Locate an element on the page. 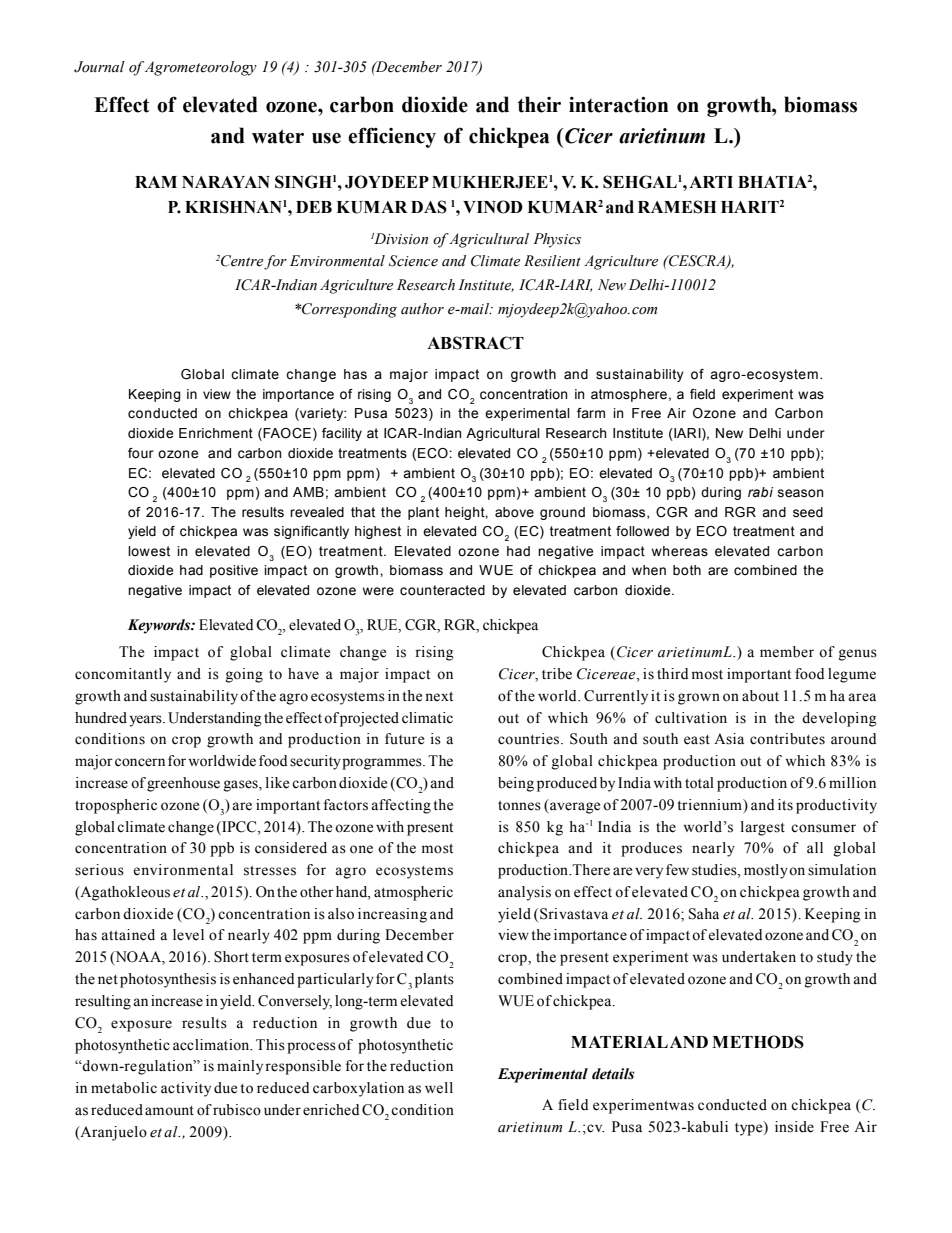 The height and width of the image is (1233, 952). concern is located at coordinates (140, 762).
